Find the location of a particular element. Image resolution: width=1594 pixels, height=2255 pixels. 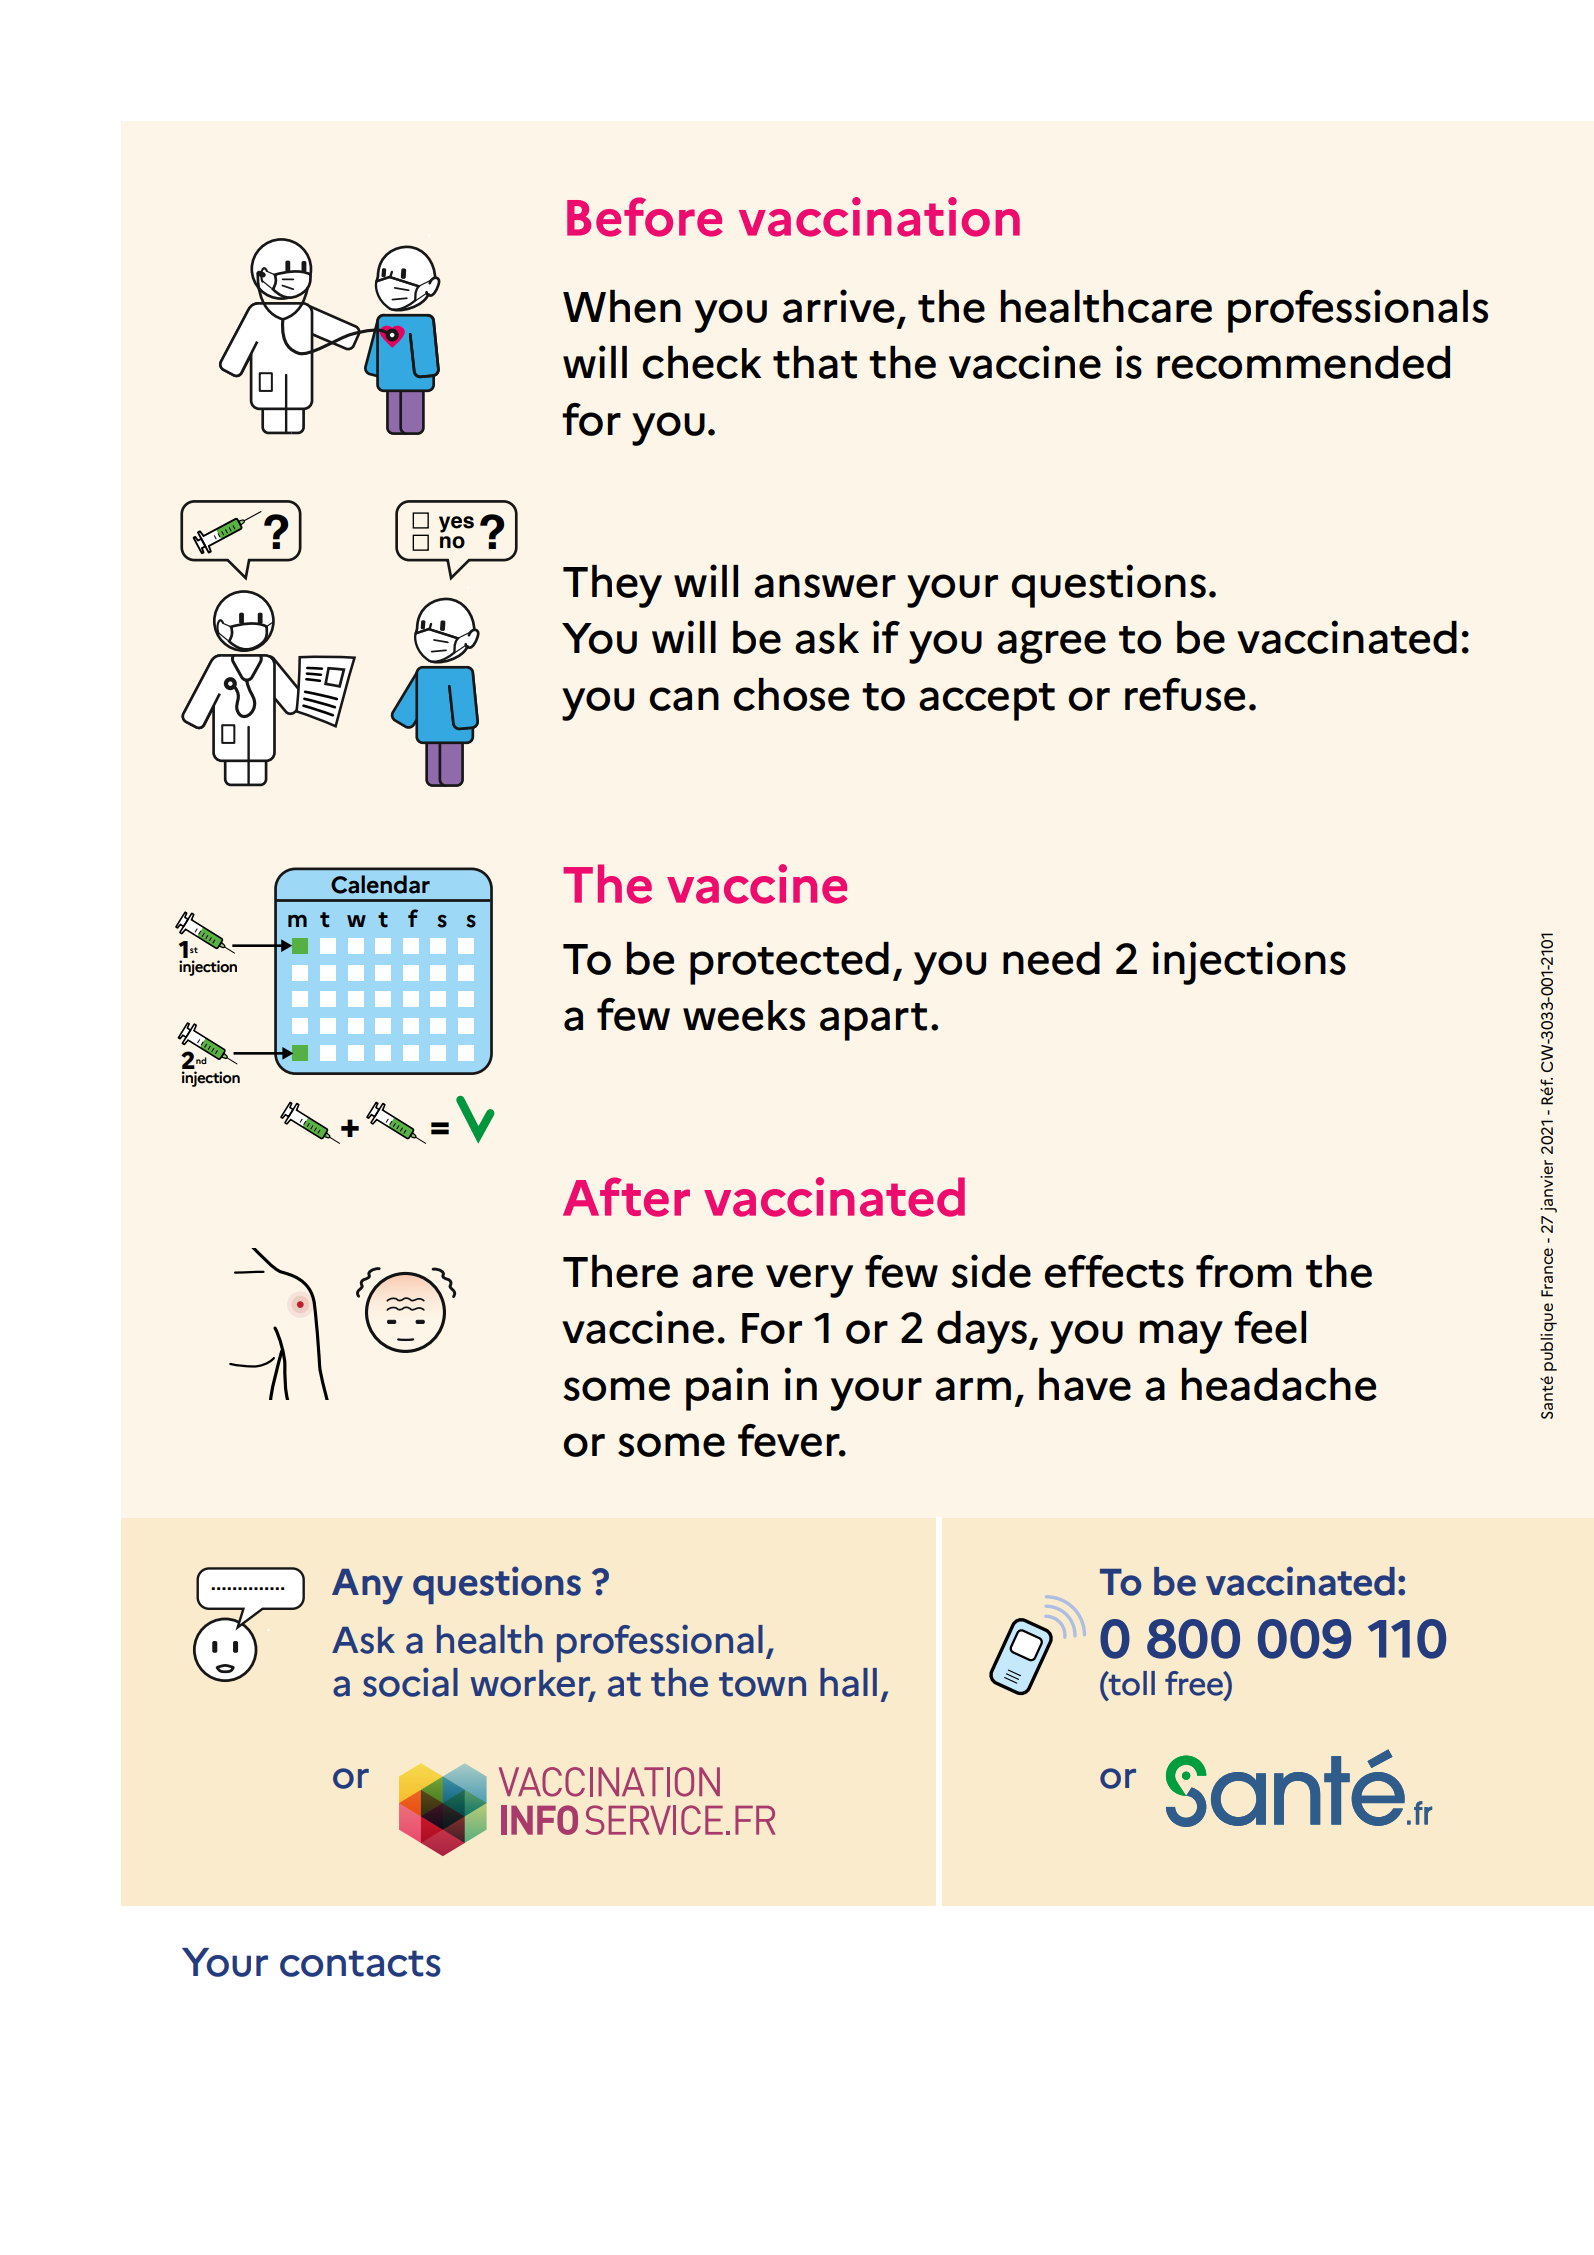

hall is located at coordinates (848, 1682).
